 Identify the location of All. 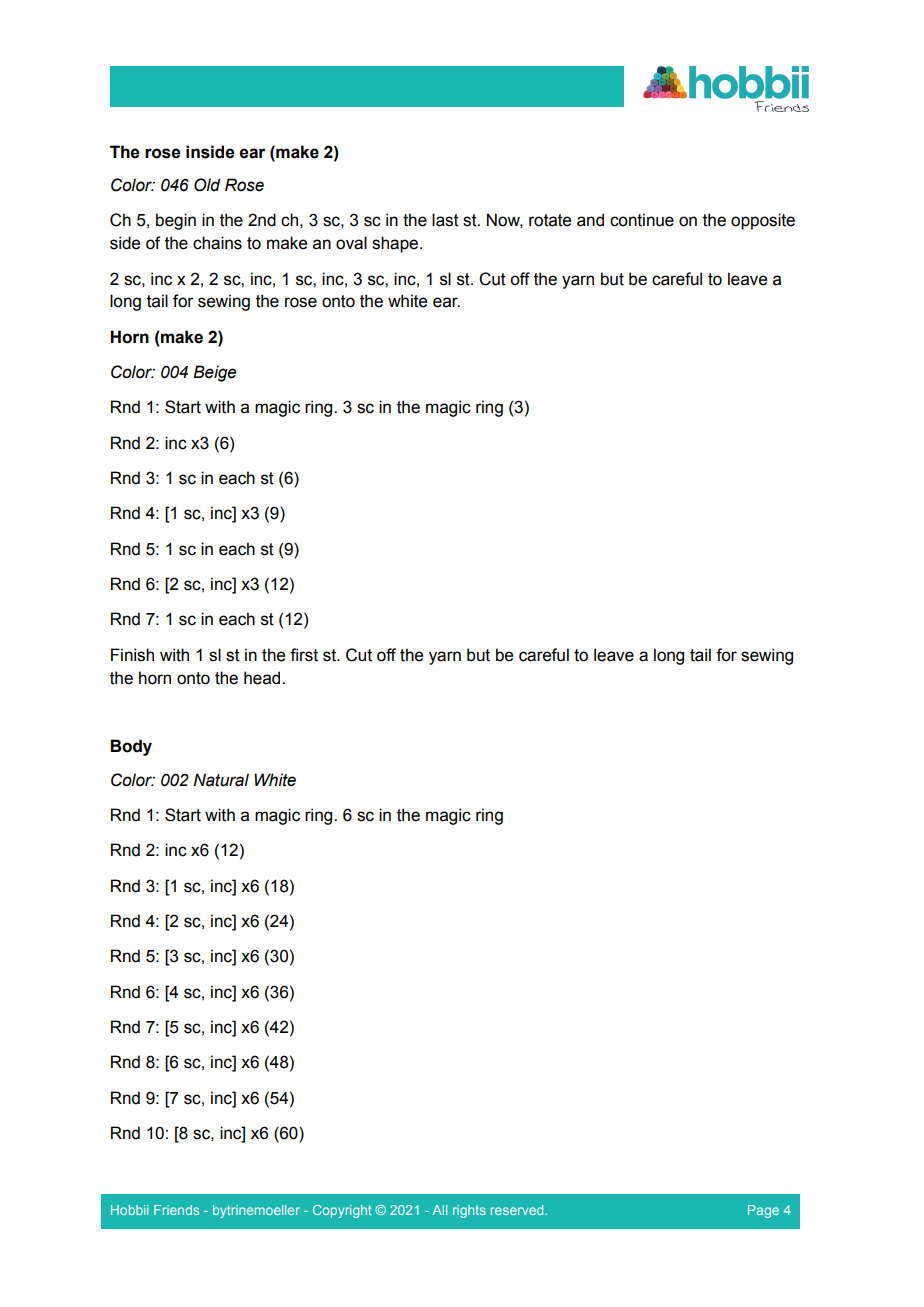
(439, 1210).
